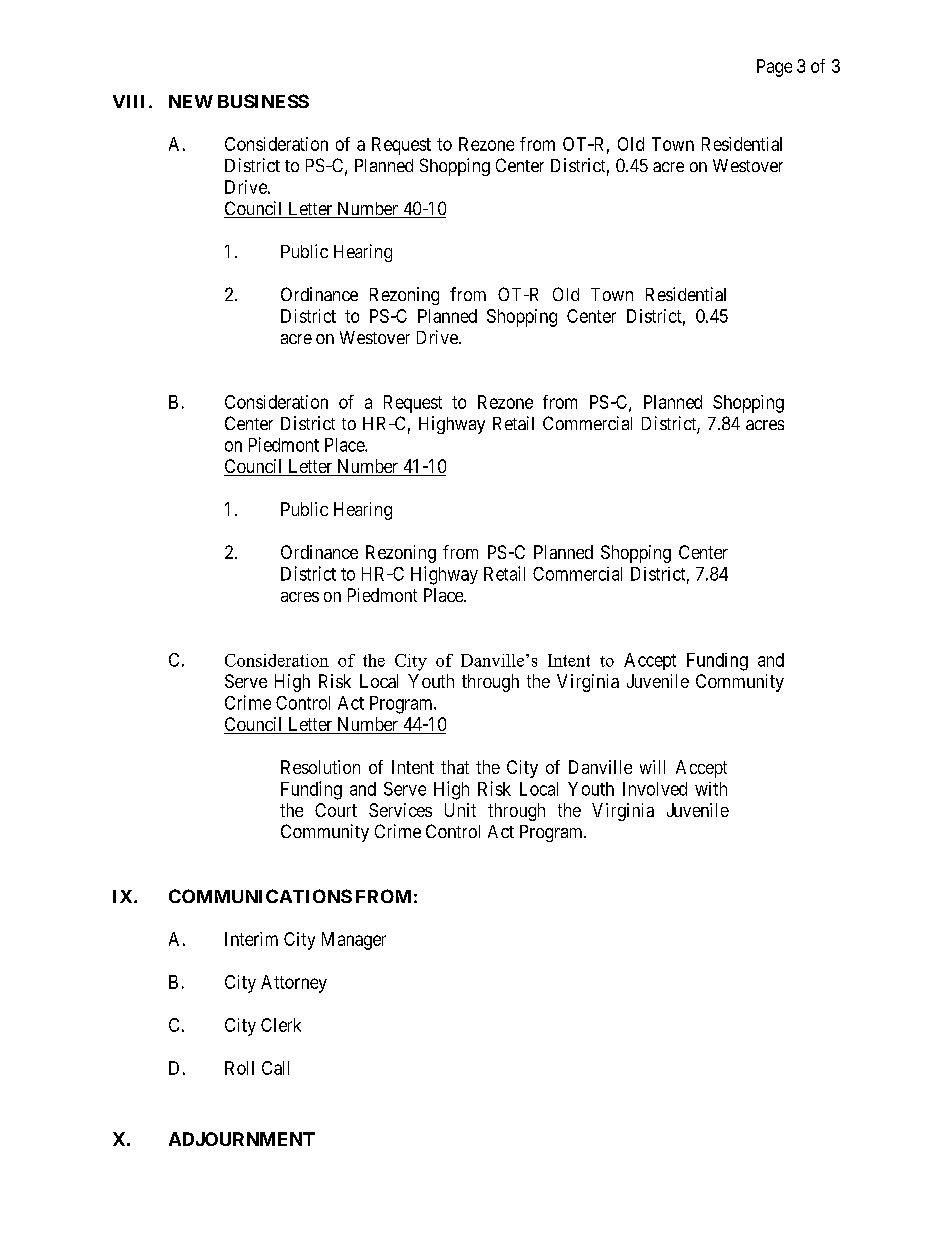 This screenshot has width=952, height=1233. Describe the element at coordinates (191, 101) in the screenshot. I see `NEW` at that location.
